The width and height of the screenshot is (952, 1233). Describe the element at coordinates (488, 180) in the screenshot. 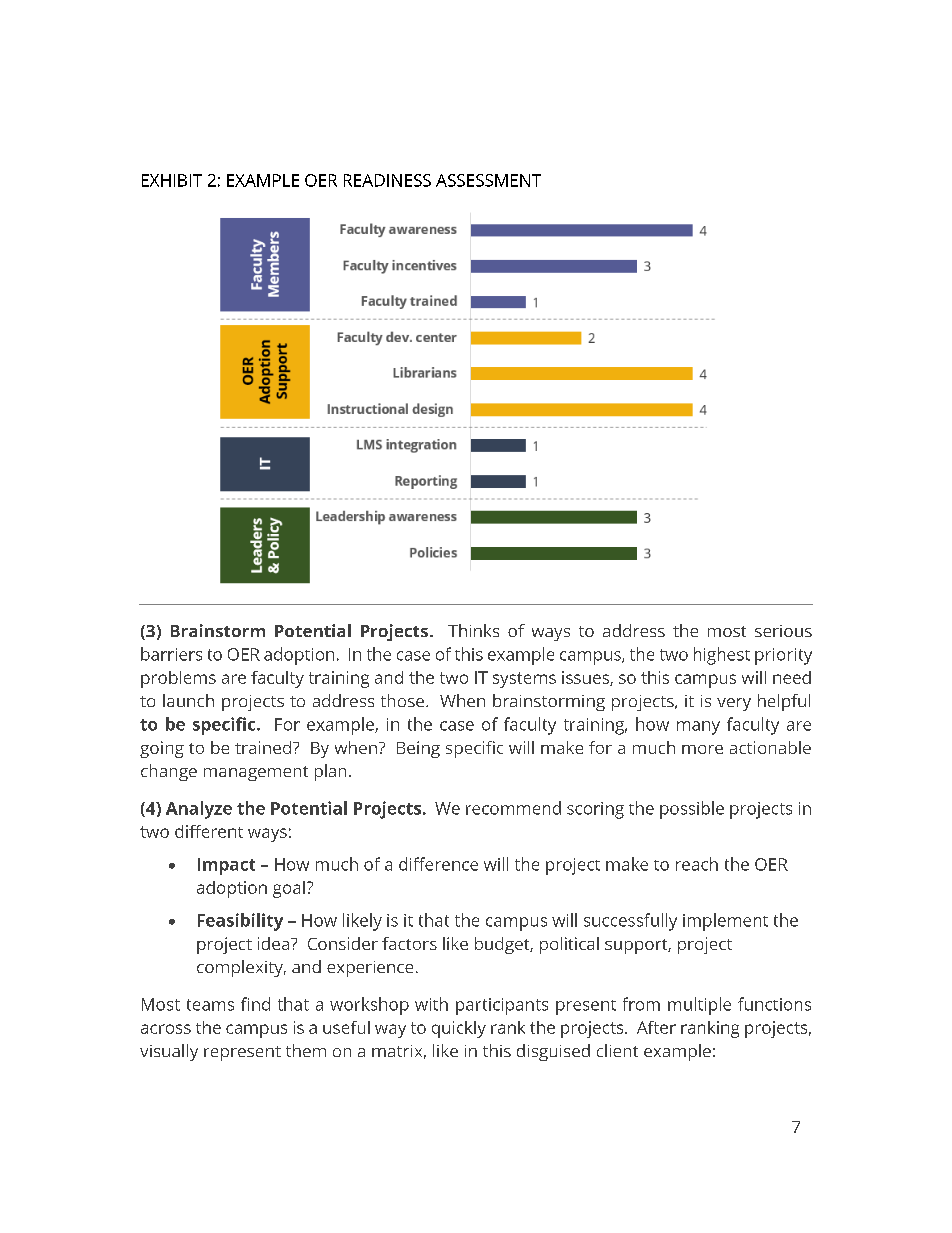

I see `ASSESSMENT` at that location.
